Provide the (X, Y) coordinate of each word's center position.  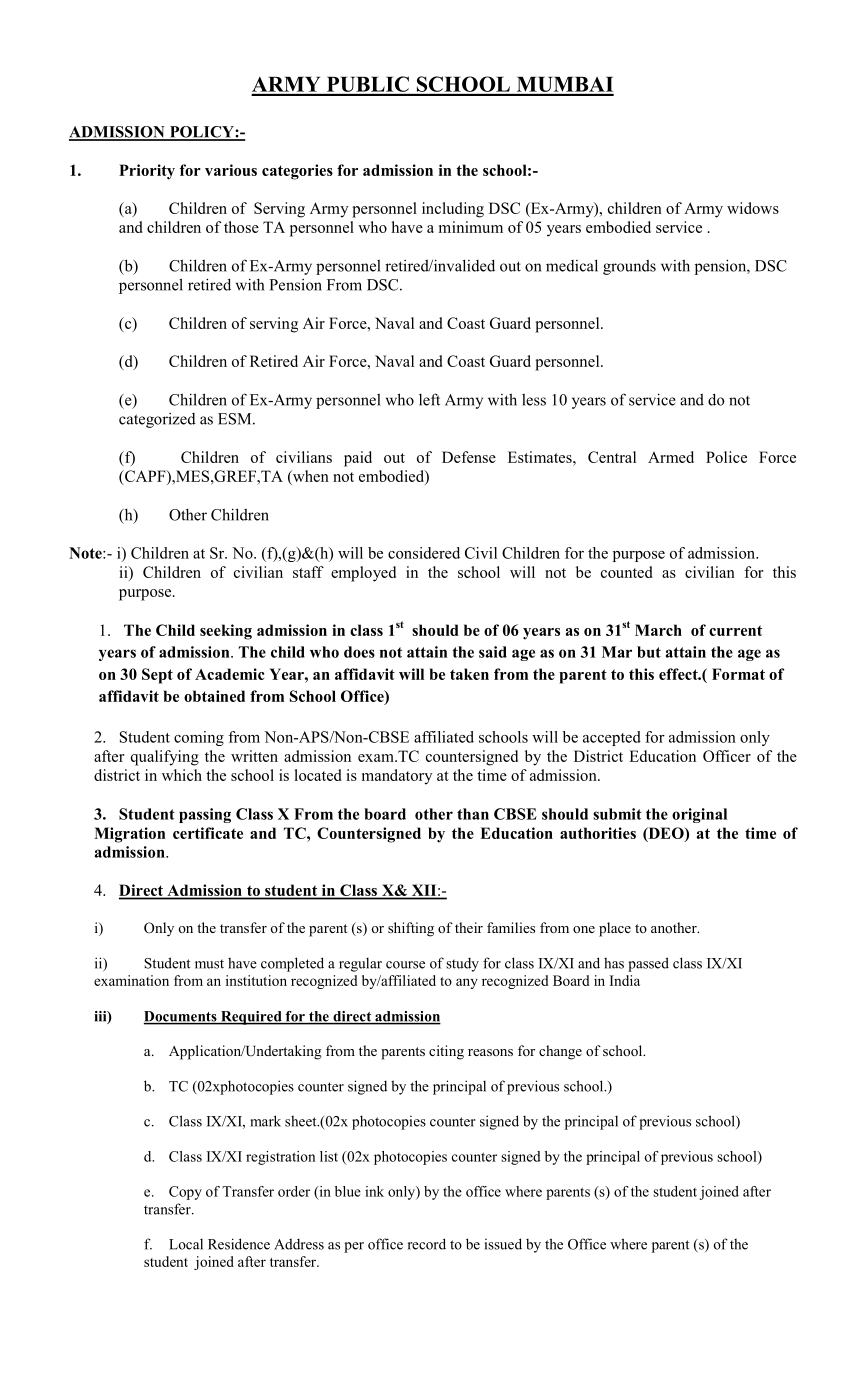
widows (753, 208)
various (231, 170)
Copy (185, 1193)
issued (503, 1244)
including (453, 210)
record (427, 1244)
